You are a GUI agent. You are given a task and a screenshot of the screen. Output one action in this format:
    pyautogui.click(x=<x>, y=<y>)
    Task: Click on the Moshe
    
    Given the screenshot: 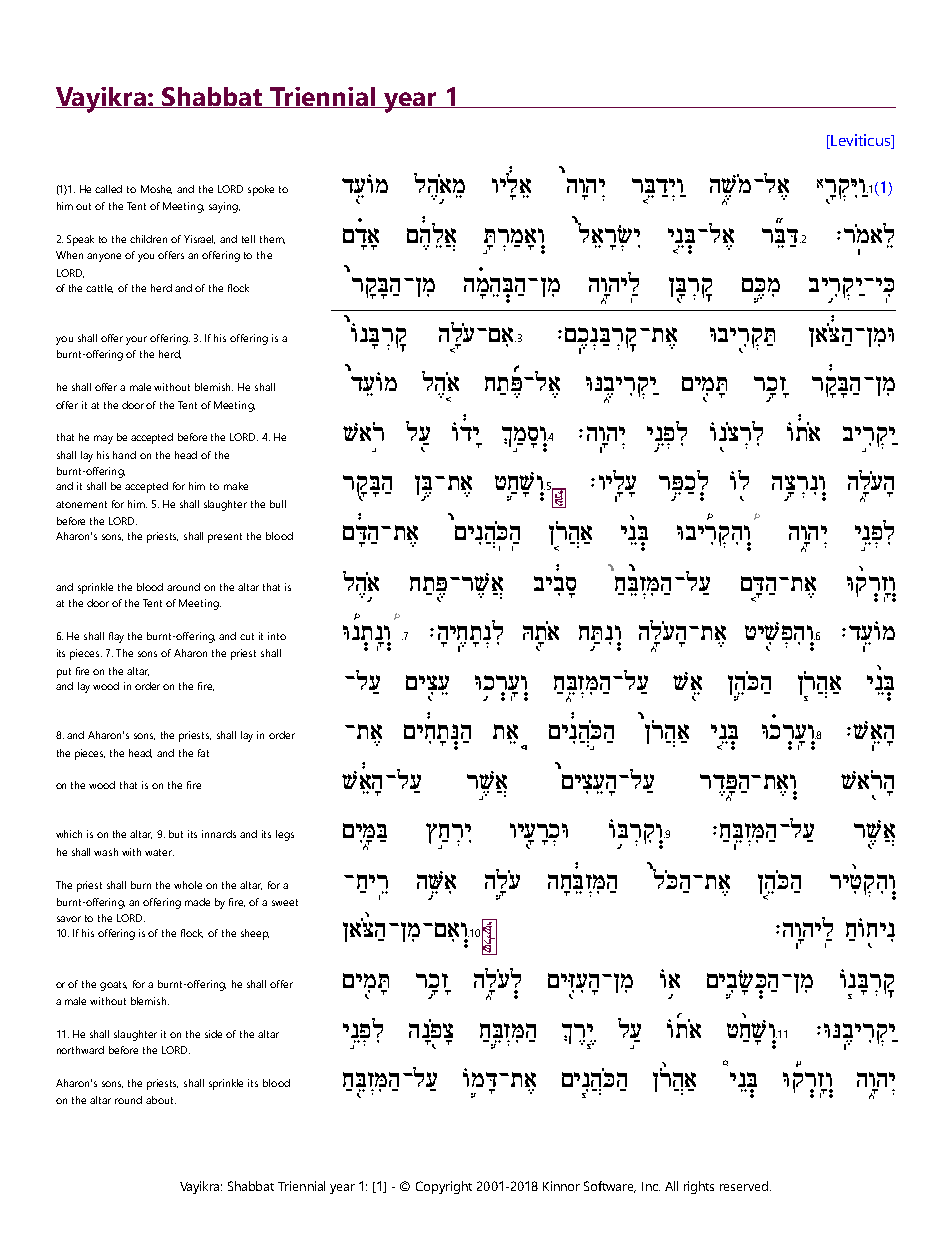 What is the action you would take?
    pyautogui.click(x=156, y=189)
